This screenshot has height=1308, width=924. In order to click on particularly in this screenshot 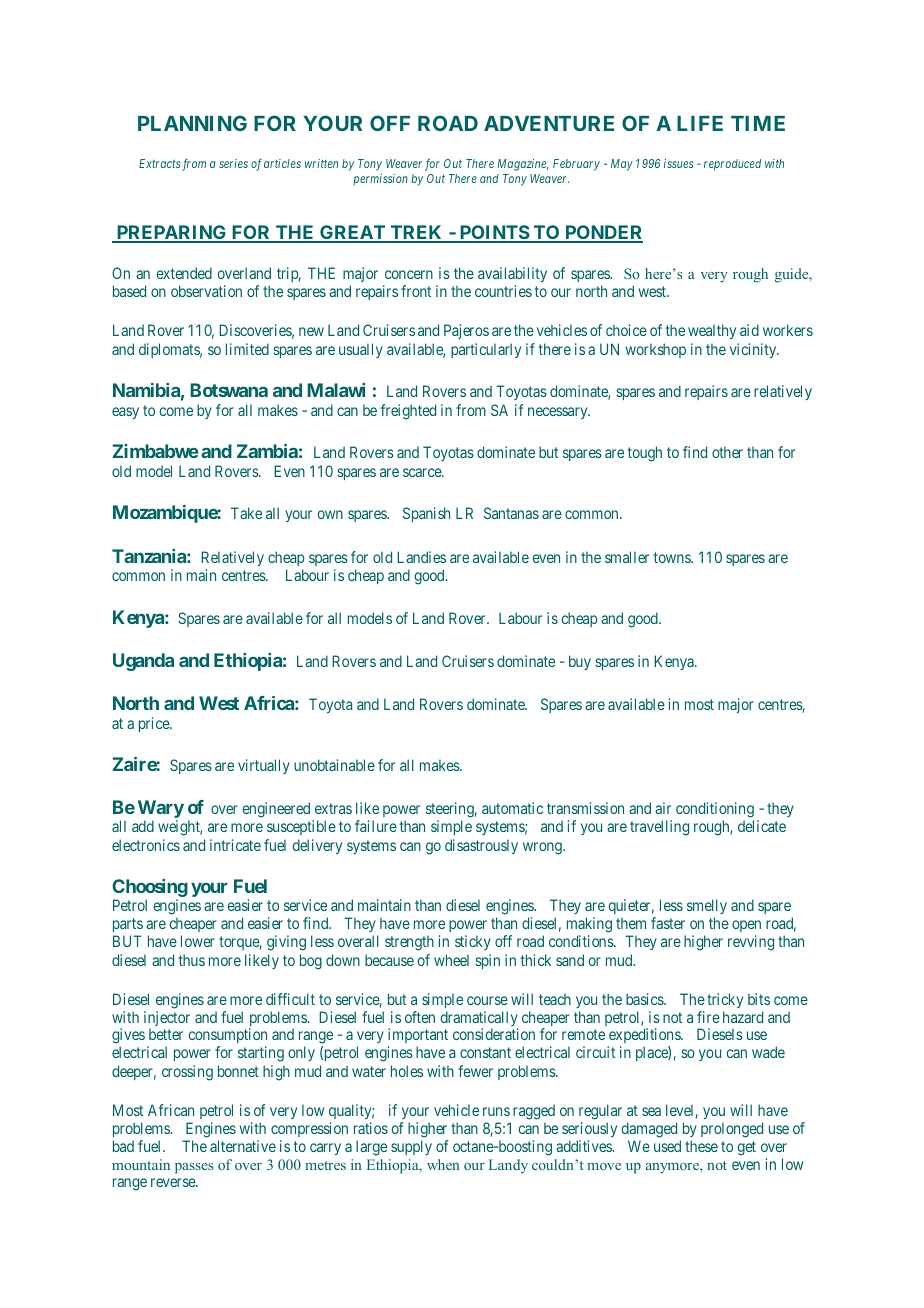, I will do `click(486, 350)`.
